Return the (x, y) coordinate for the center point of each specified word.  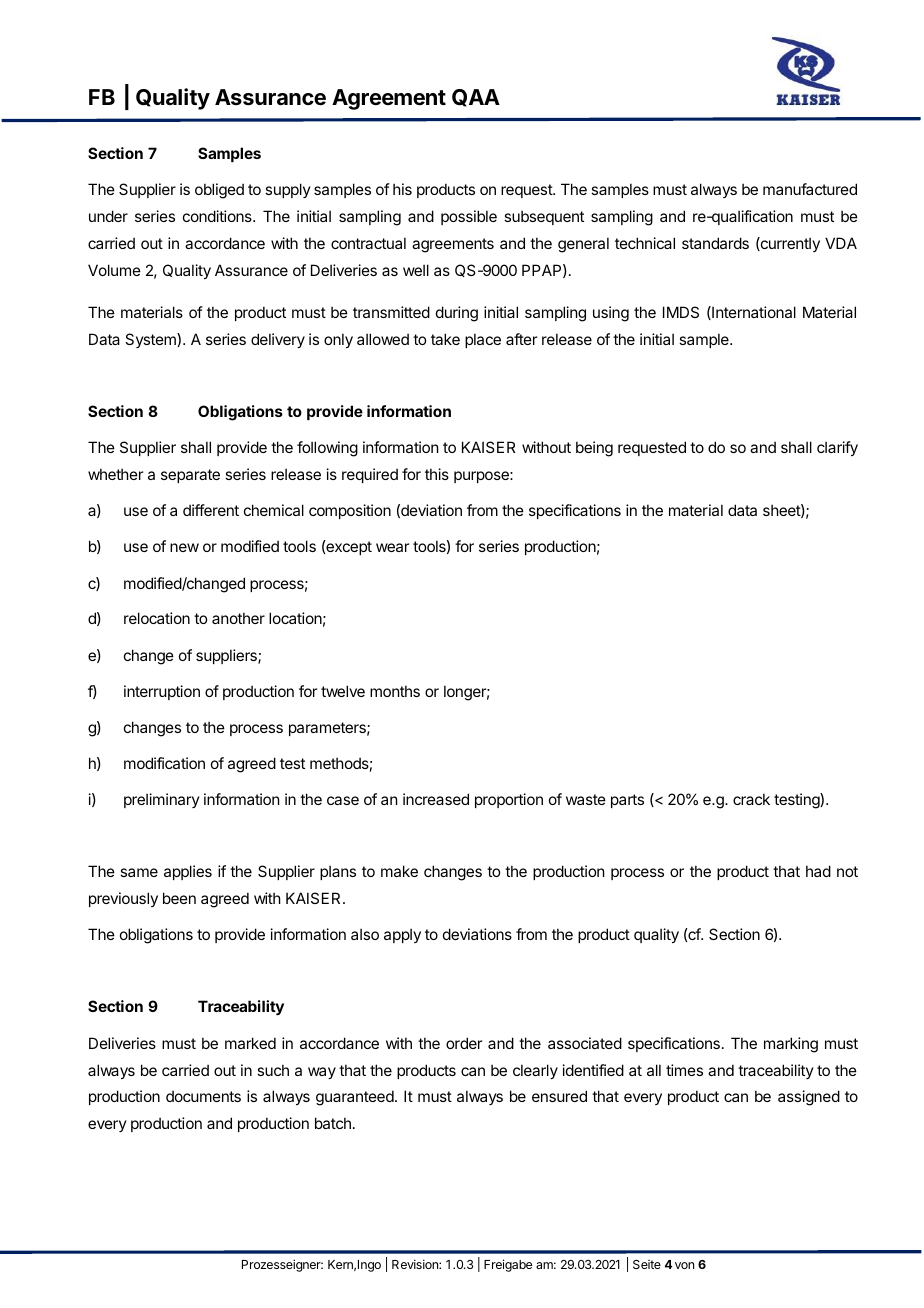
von (684, 1265)
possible (469, 217)
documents (203, 1096)
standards (715, 243)
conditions (218, 216)
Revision (416, 1264)
